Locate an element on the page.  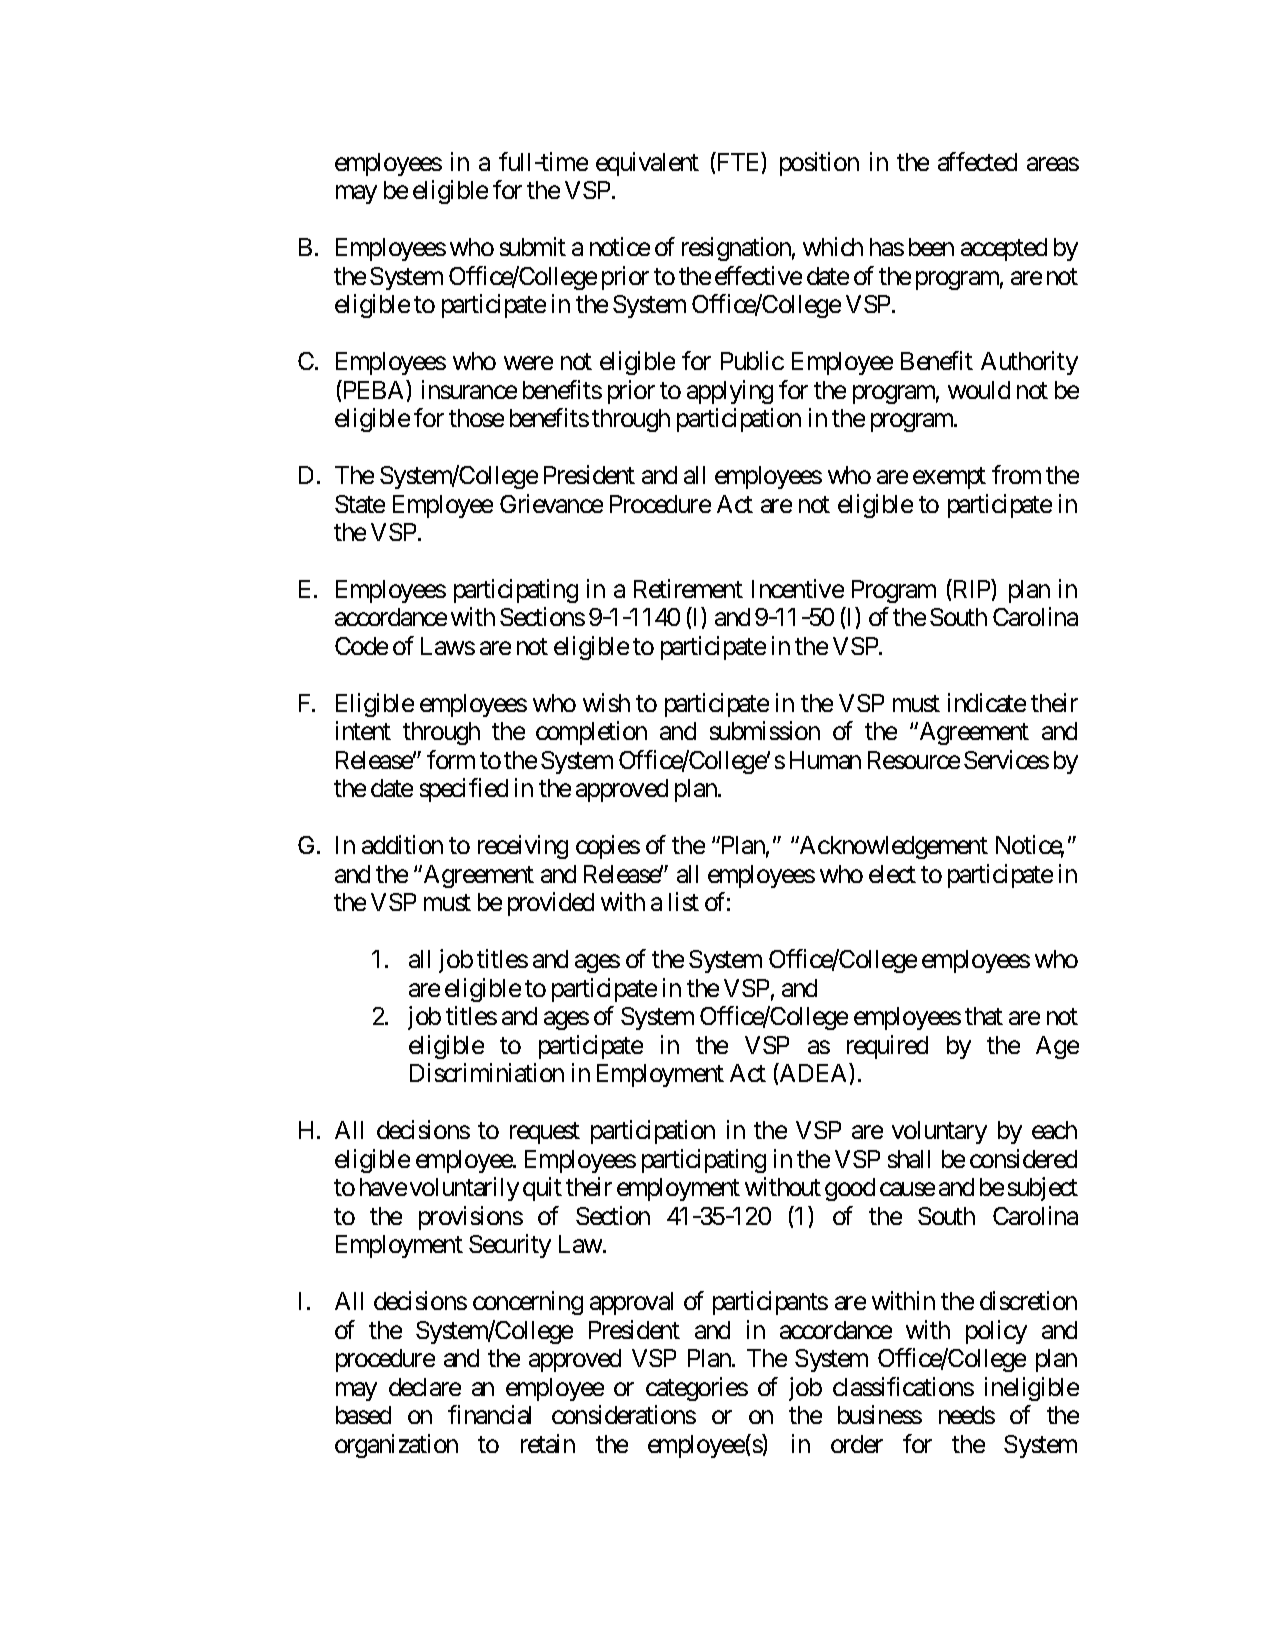
participants is located at coordinates (770, 1303).
